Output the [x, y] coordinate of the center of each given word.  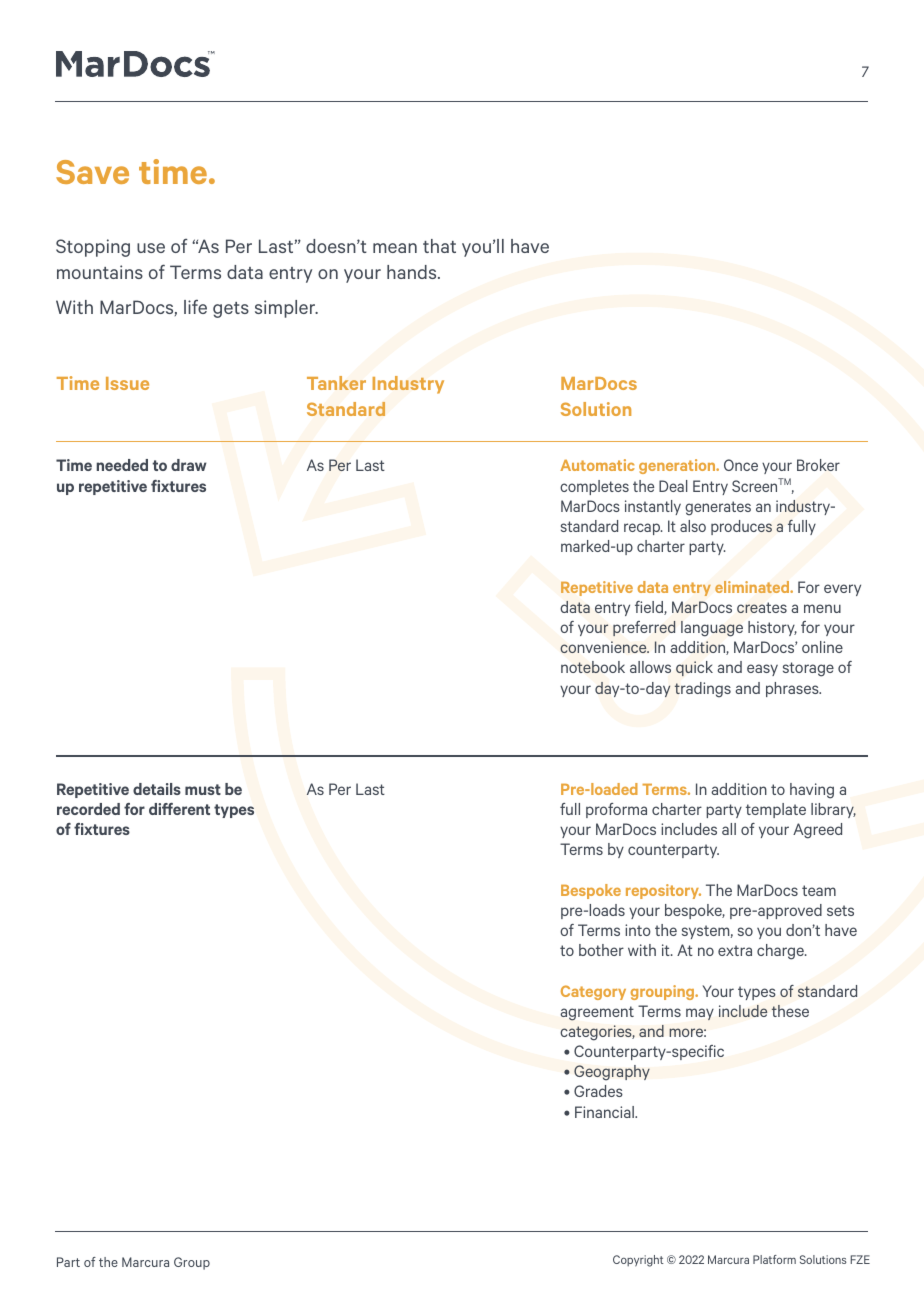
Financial [605, 1112]
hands [413, 272]
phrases [793, 689]
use [151, 248]
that [439, 246]
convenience [604, 647]
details [157, 789]
